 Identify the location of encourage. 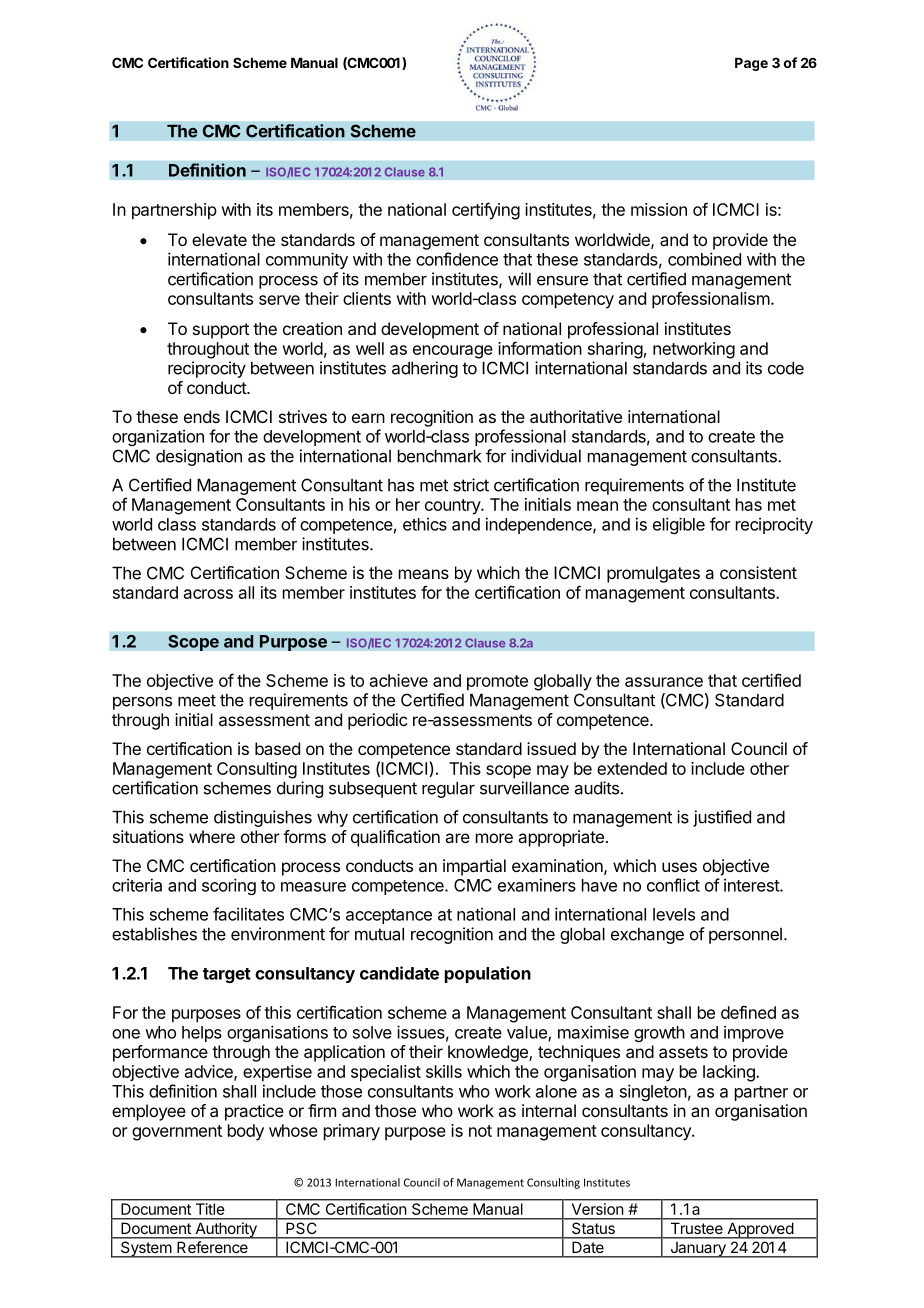
(453, 352).
